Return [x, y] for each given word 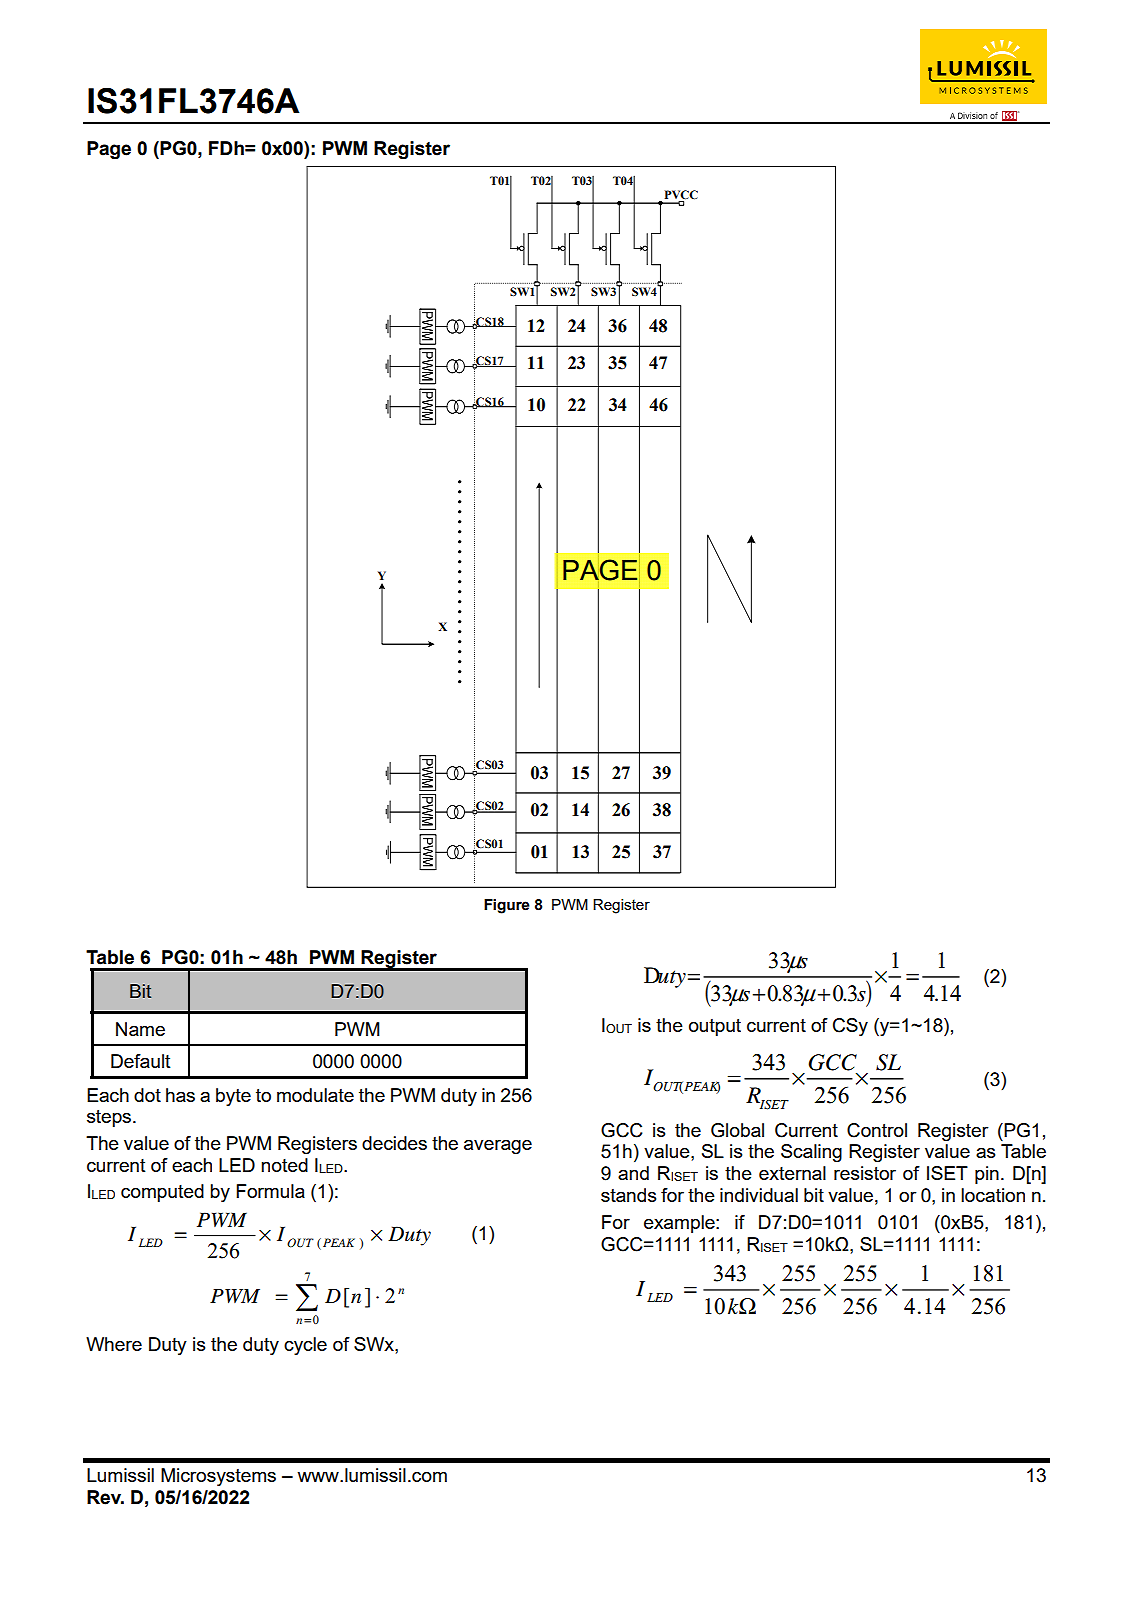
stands [629, 1195]
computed [162, 1193]
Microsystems [218, 1477]
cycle [305, 1346]
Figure [507, 906]
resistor [865, 1173]
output [715, 1027]
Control [877, 1130]
